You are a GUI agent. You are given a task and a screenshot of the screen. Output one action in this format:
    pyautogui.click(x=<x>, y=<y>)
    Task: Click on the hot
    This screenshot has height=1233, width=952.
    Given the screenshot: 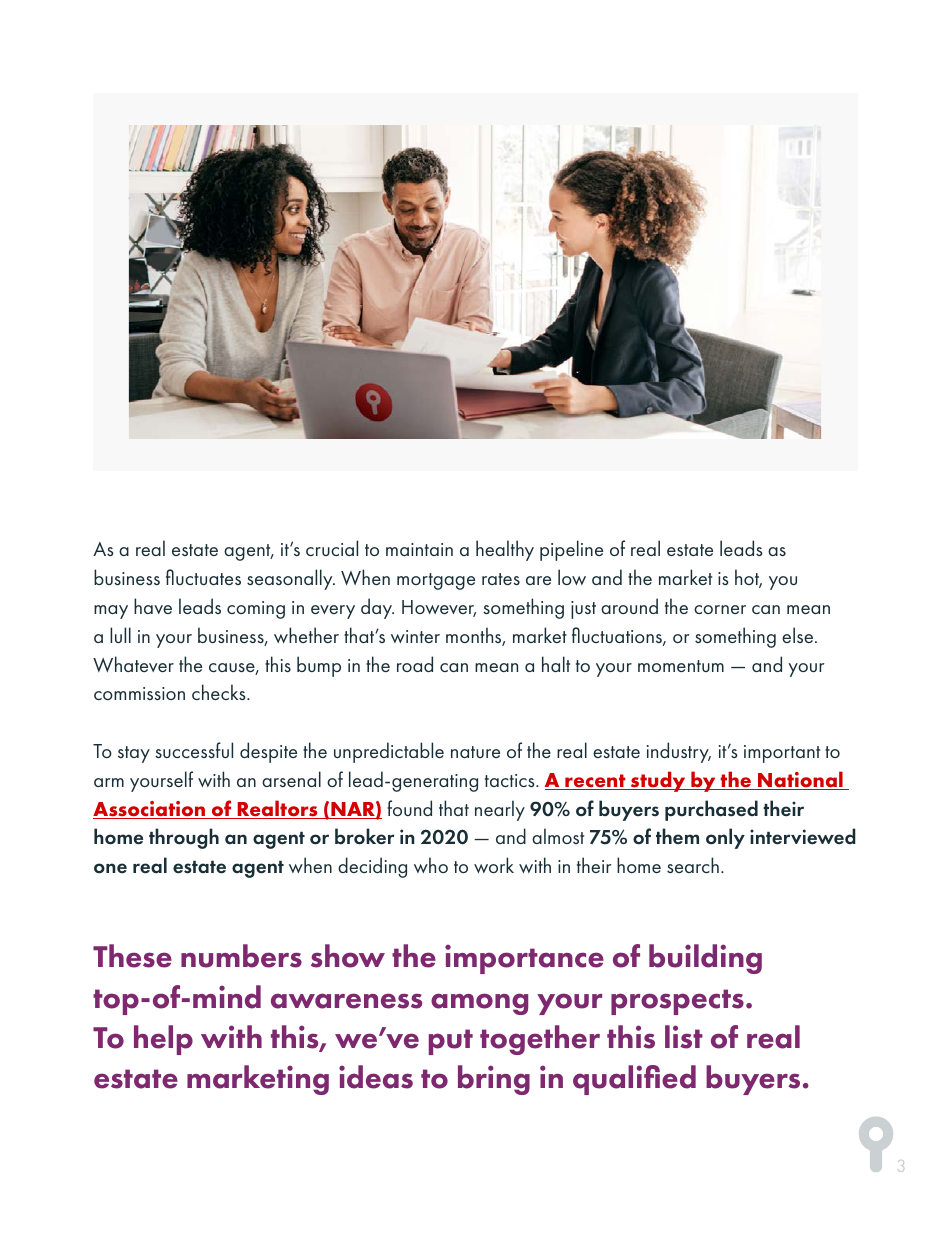 What is the action you would take?
    pyautogui.click(x=748, y=578)
